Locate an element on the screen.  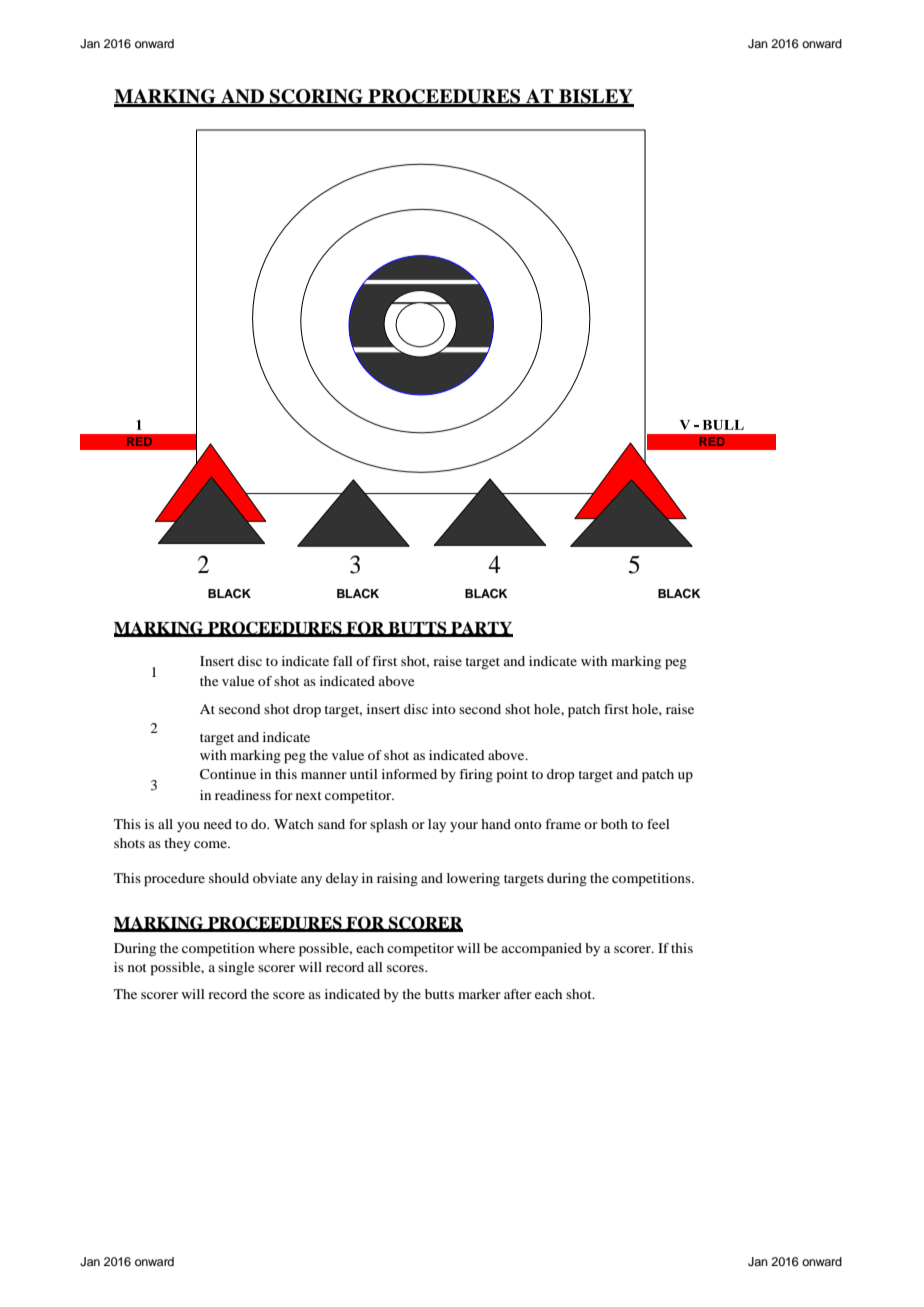
into is located at coordinates (444, 709).
